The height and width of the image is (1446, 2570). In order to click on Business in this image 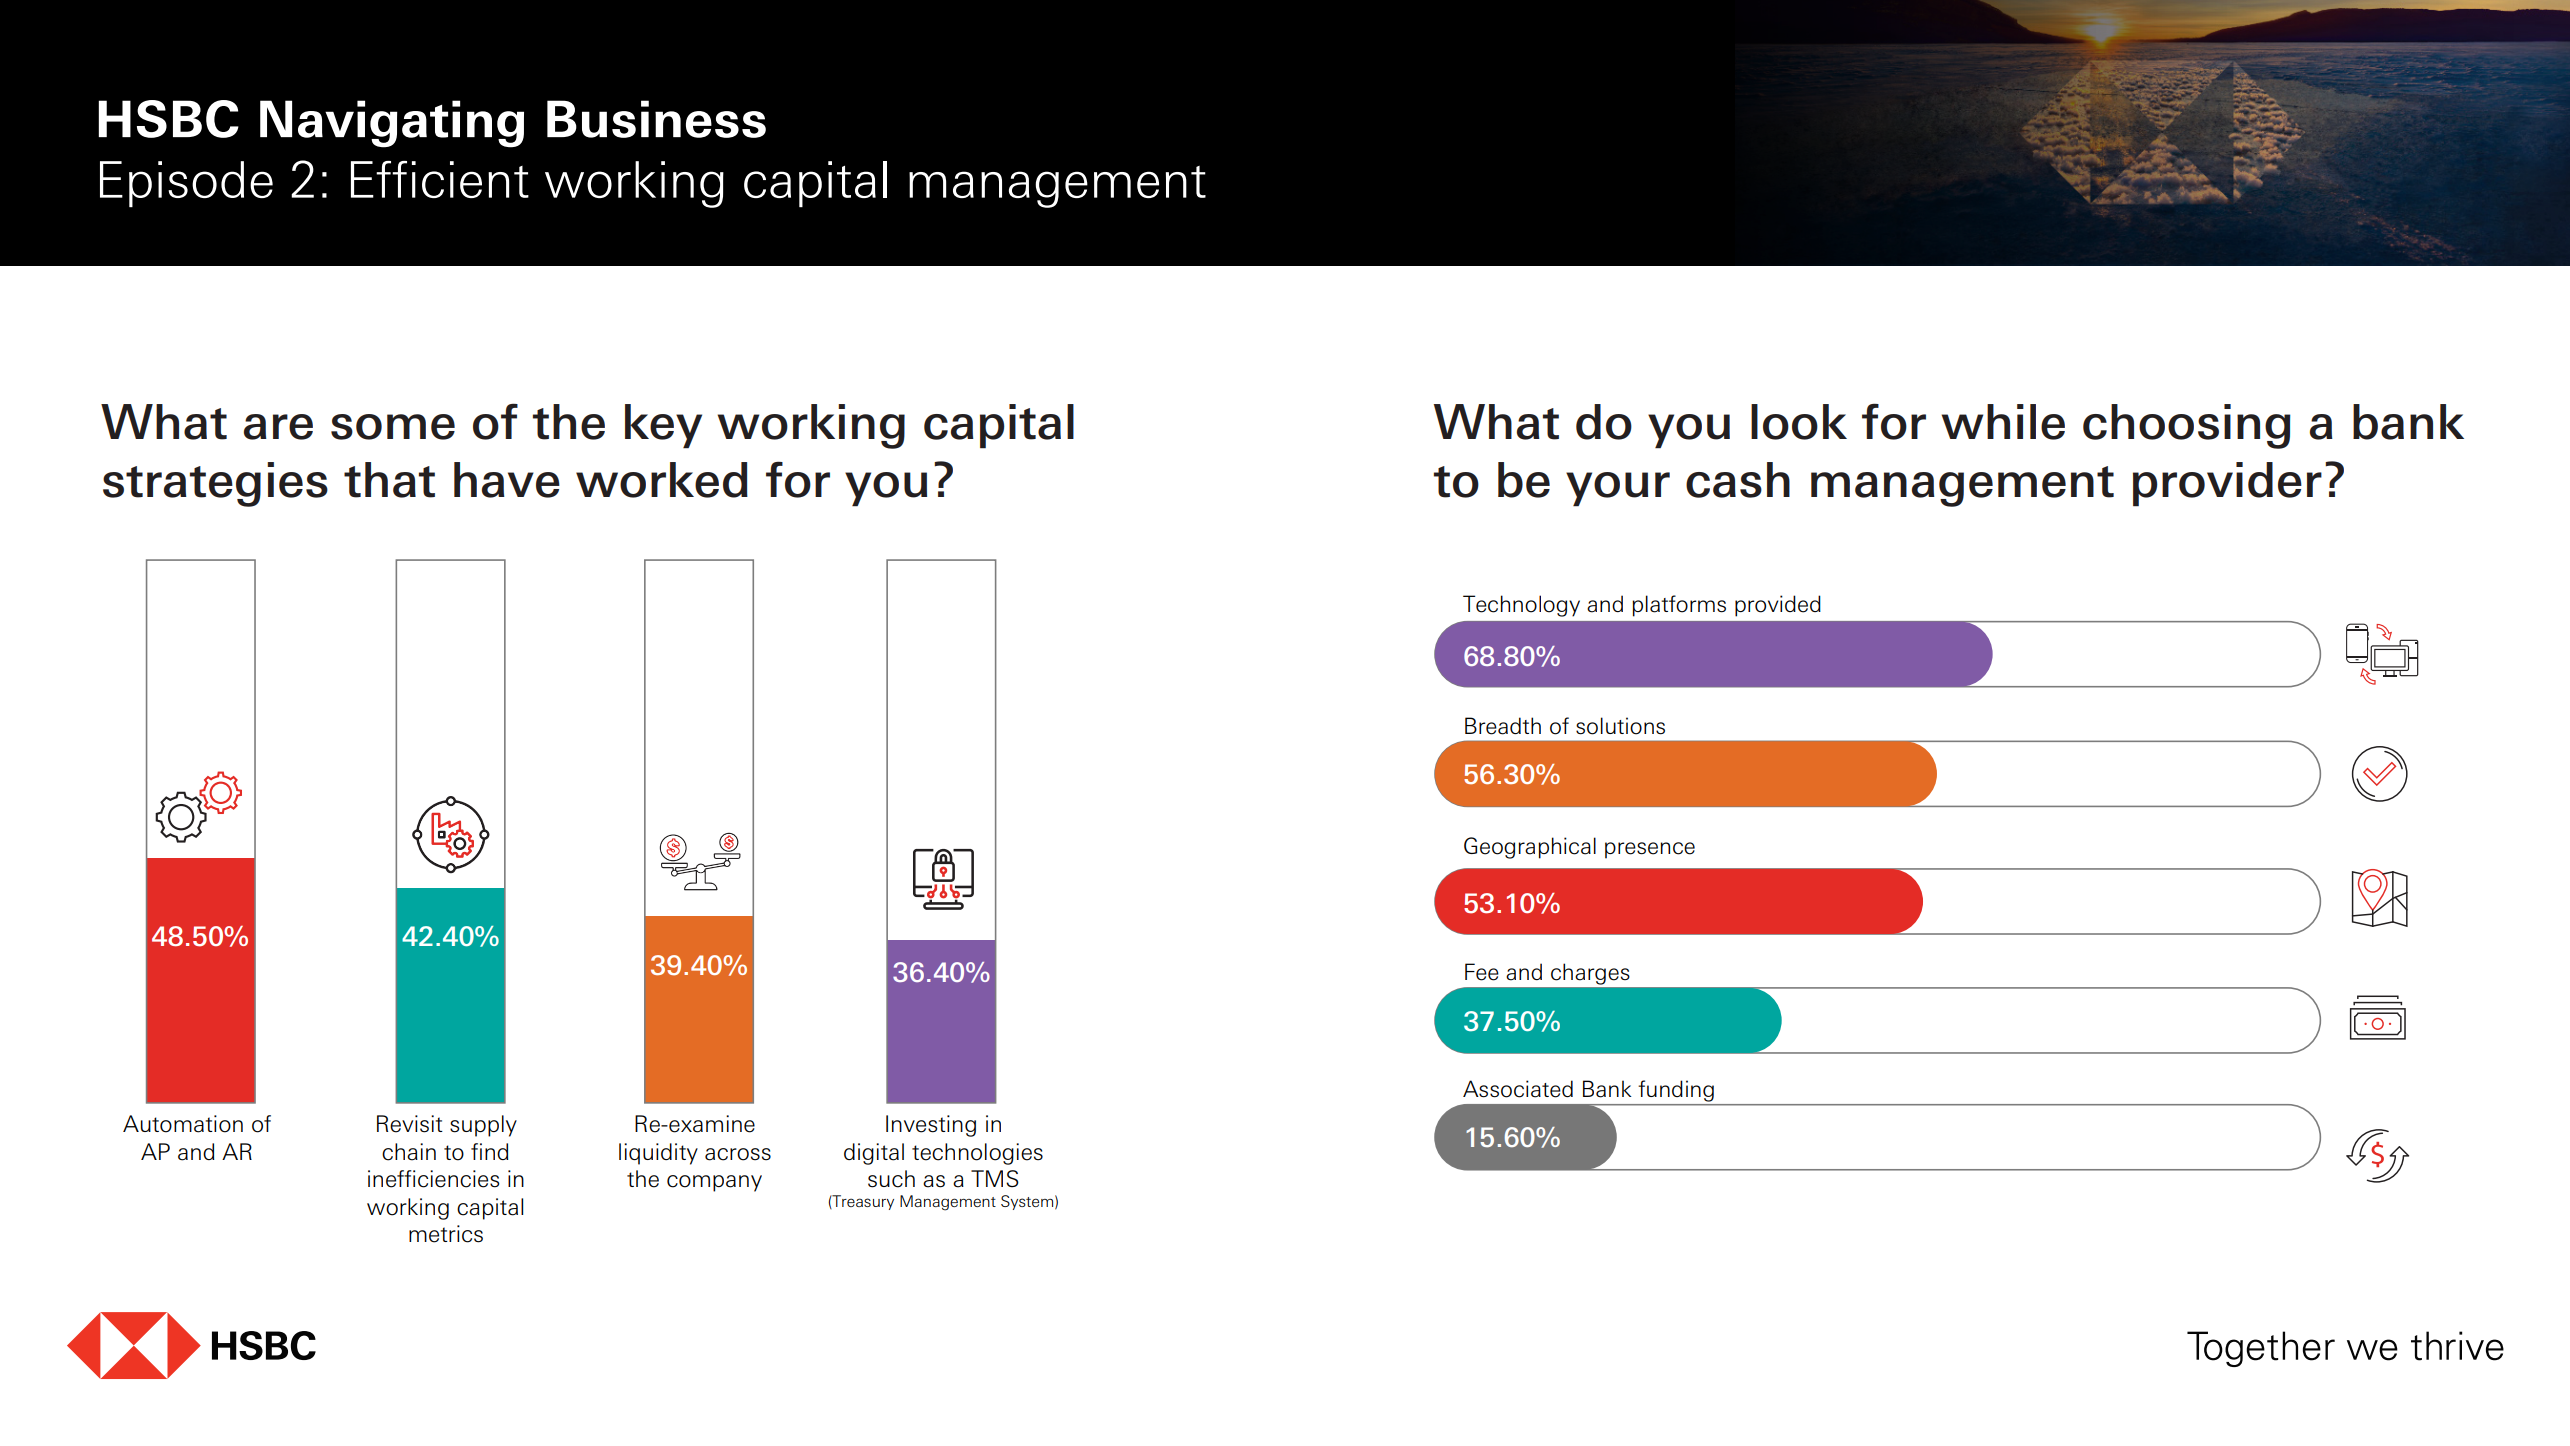, I will do `click(656, 119)`.
